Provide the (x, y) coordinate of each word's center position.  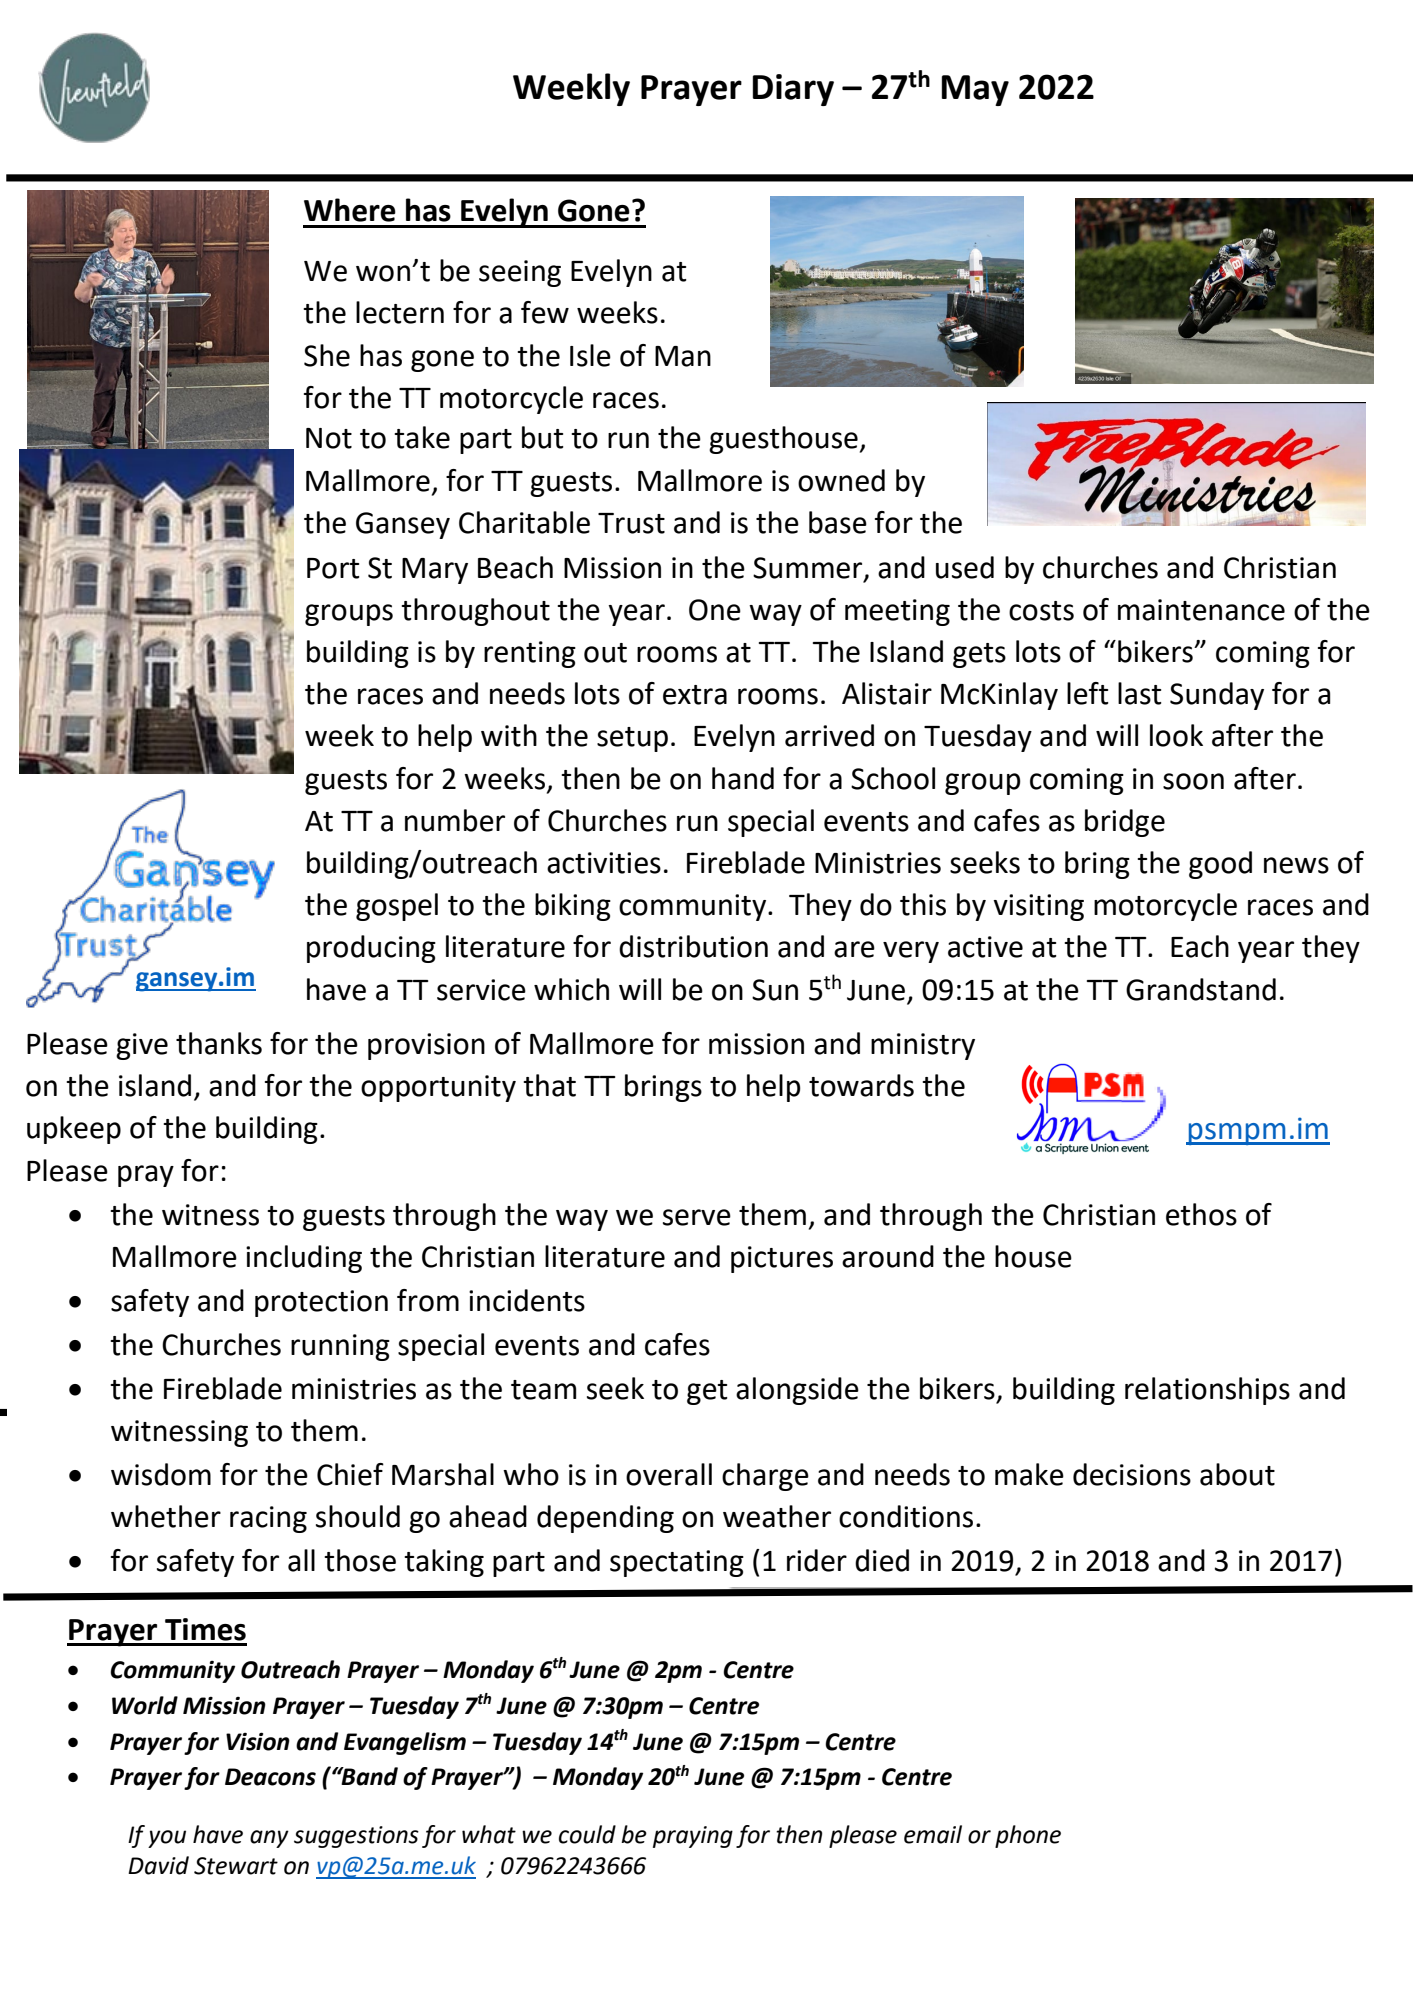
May (975, 90)
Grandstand (1201, 989)
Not (329, 438)
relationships (1207, 1391)
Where (350, 210)
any (269, 1839)
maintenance (1201, 610)
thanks (219, 1043)
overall (669, 1474)
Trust (631, 523)
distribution (693, 946)
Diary (793, 90)
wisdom (161, 1474)
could (587, 1834)
